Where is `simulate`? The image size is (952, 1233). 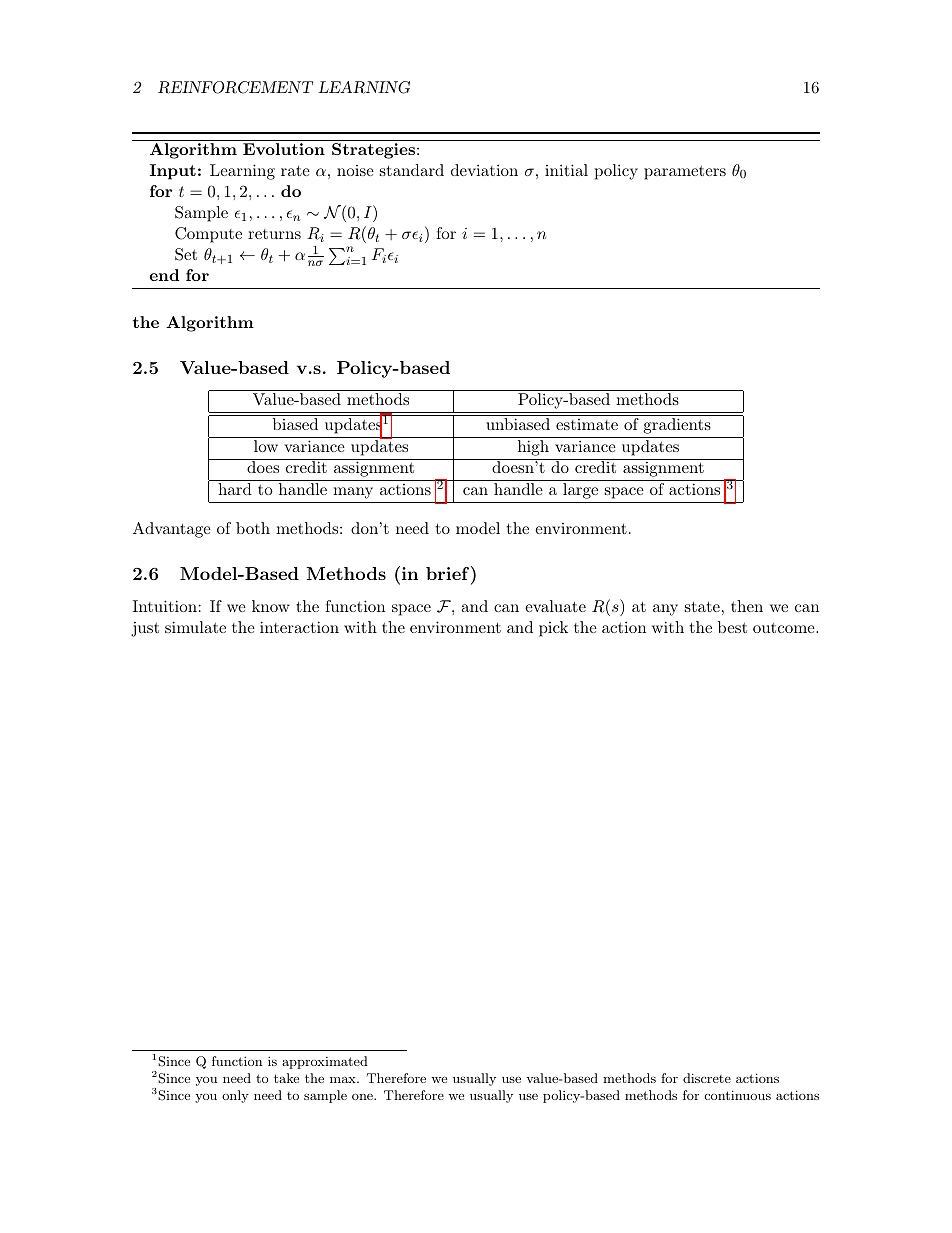
simulate is located at coordinates (195, 627).
